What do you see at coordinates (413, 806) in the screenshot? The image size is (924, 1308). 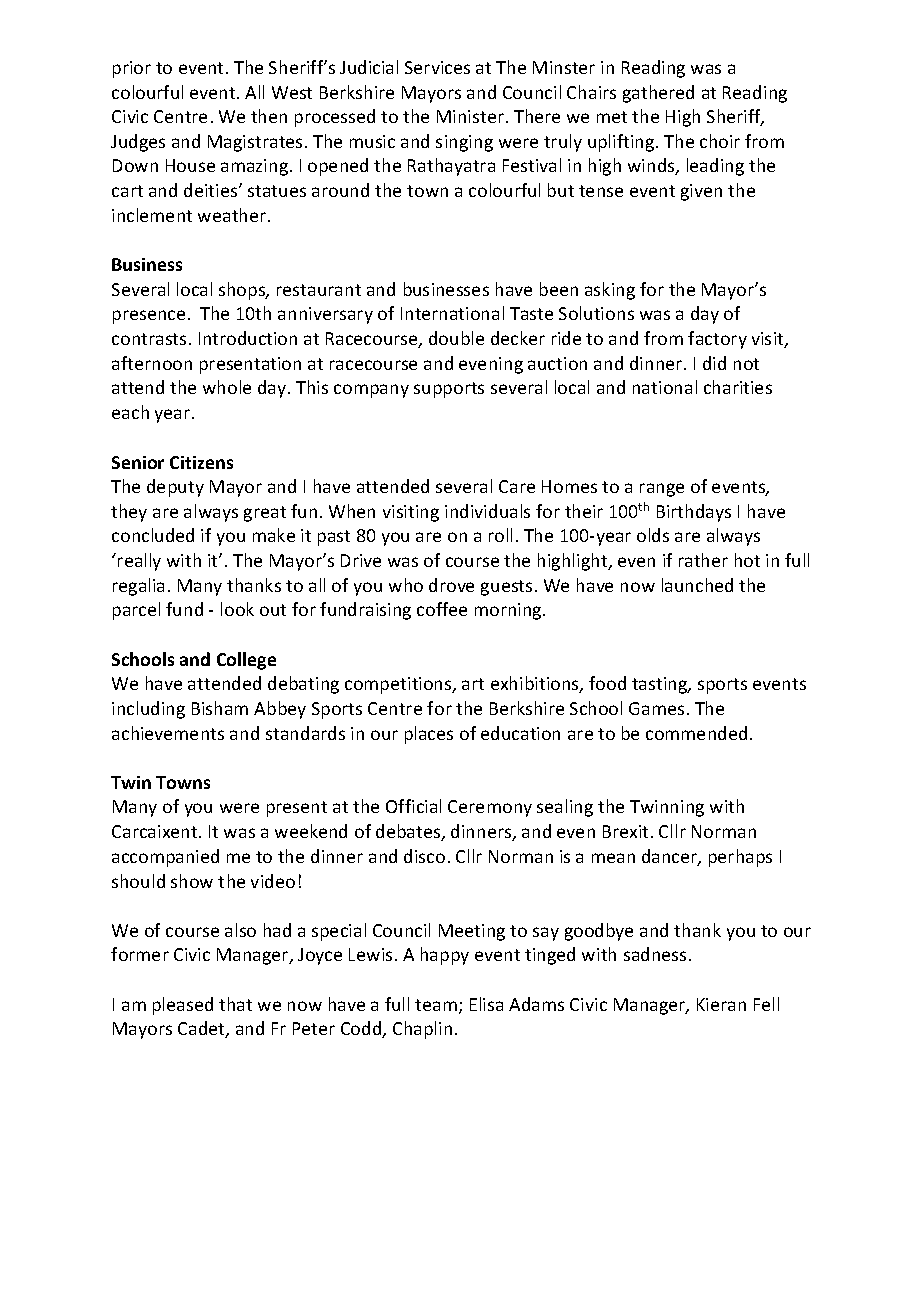 I see `Official` at bounding box center [413, 806].
